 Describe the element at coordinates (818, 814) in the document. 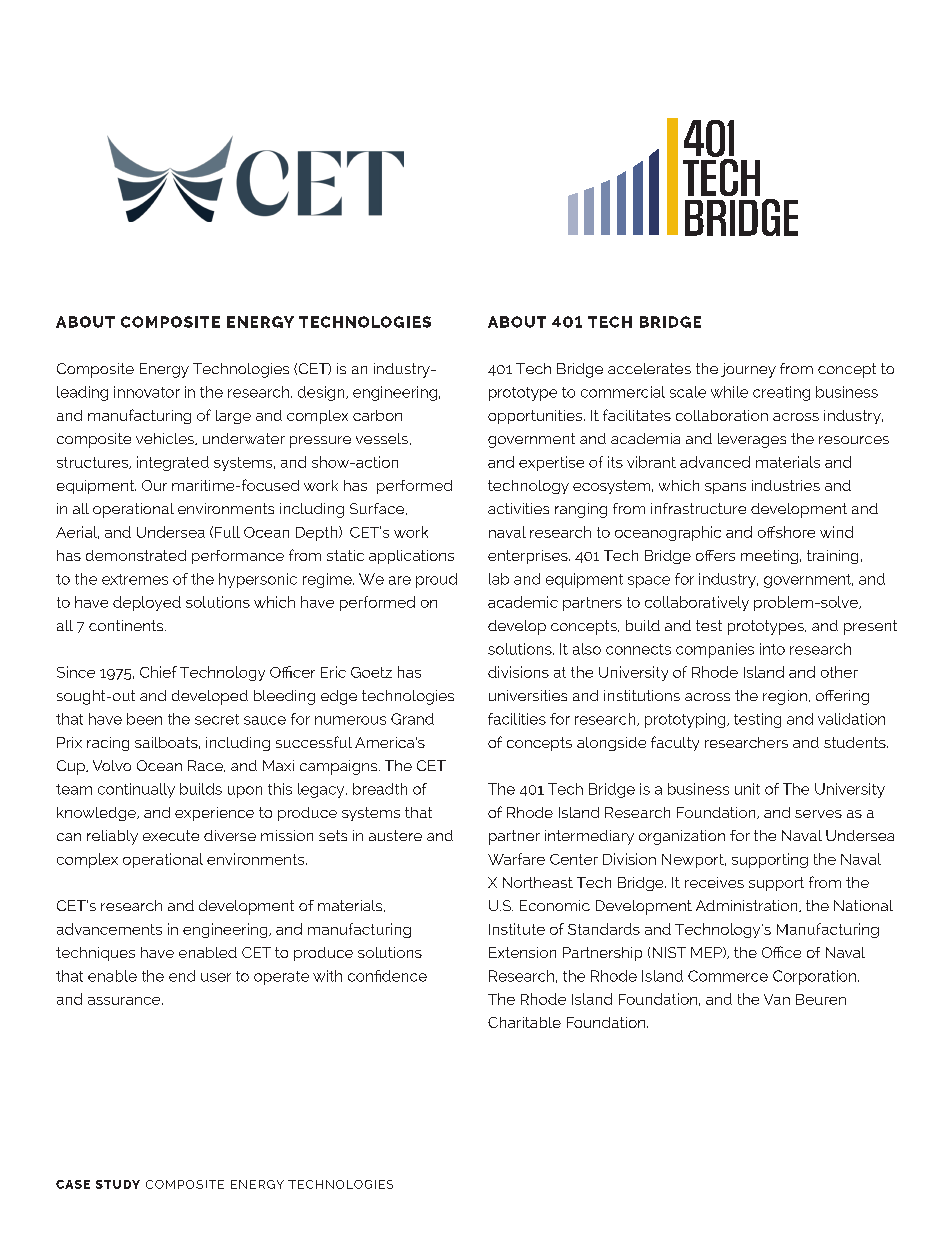

I see `serves` at that location.
